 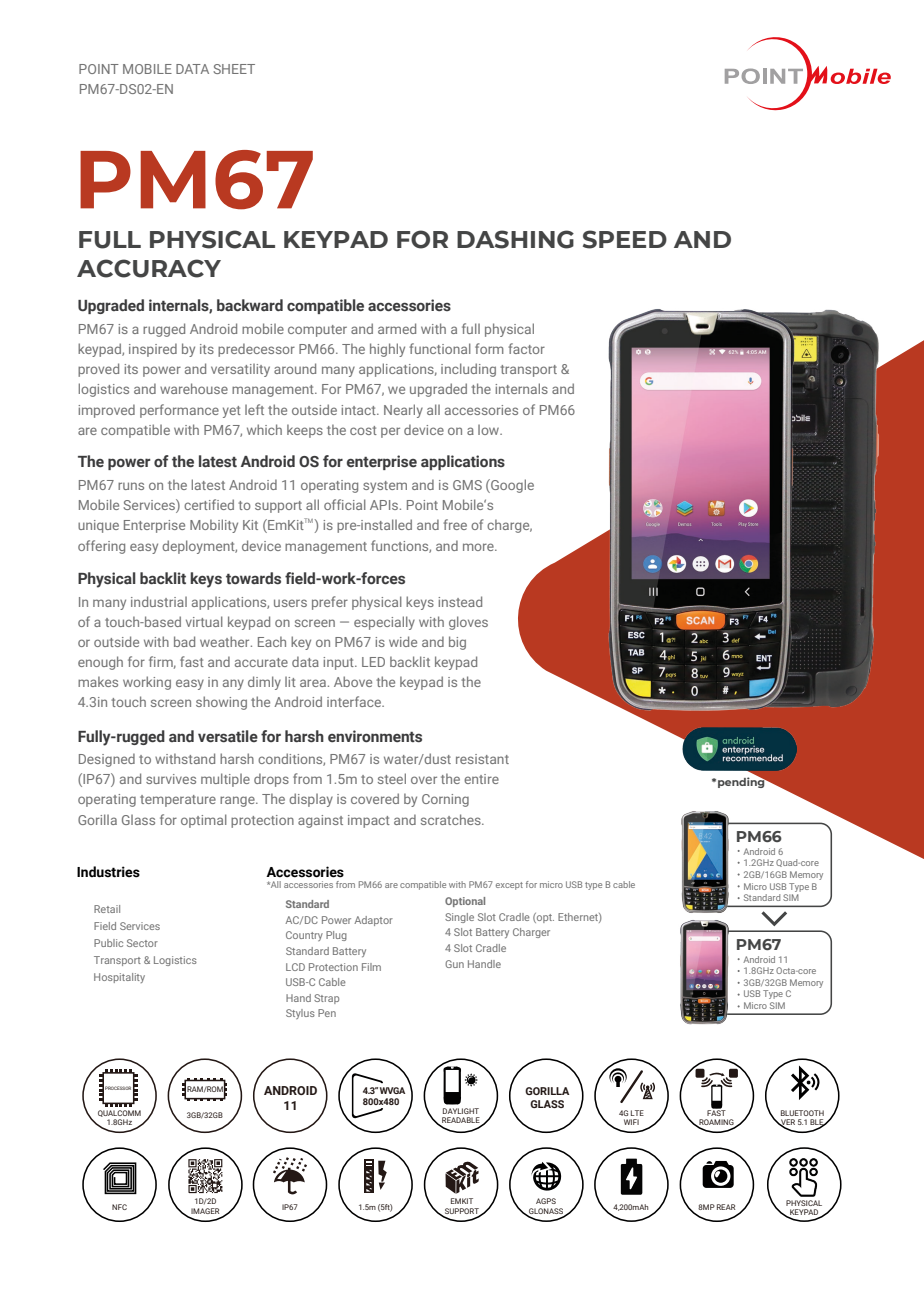 What do you see at coordinates (509, 886) in the document?
I see `except` at bounding box center [509, 886].
